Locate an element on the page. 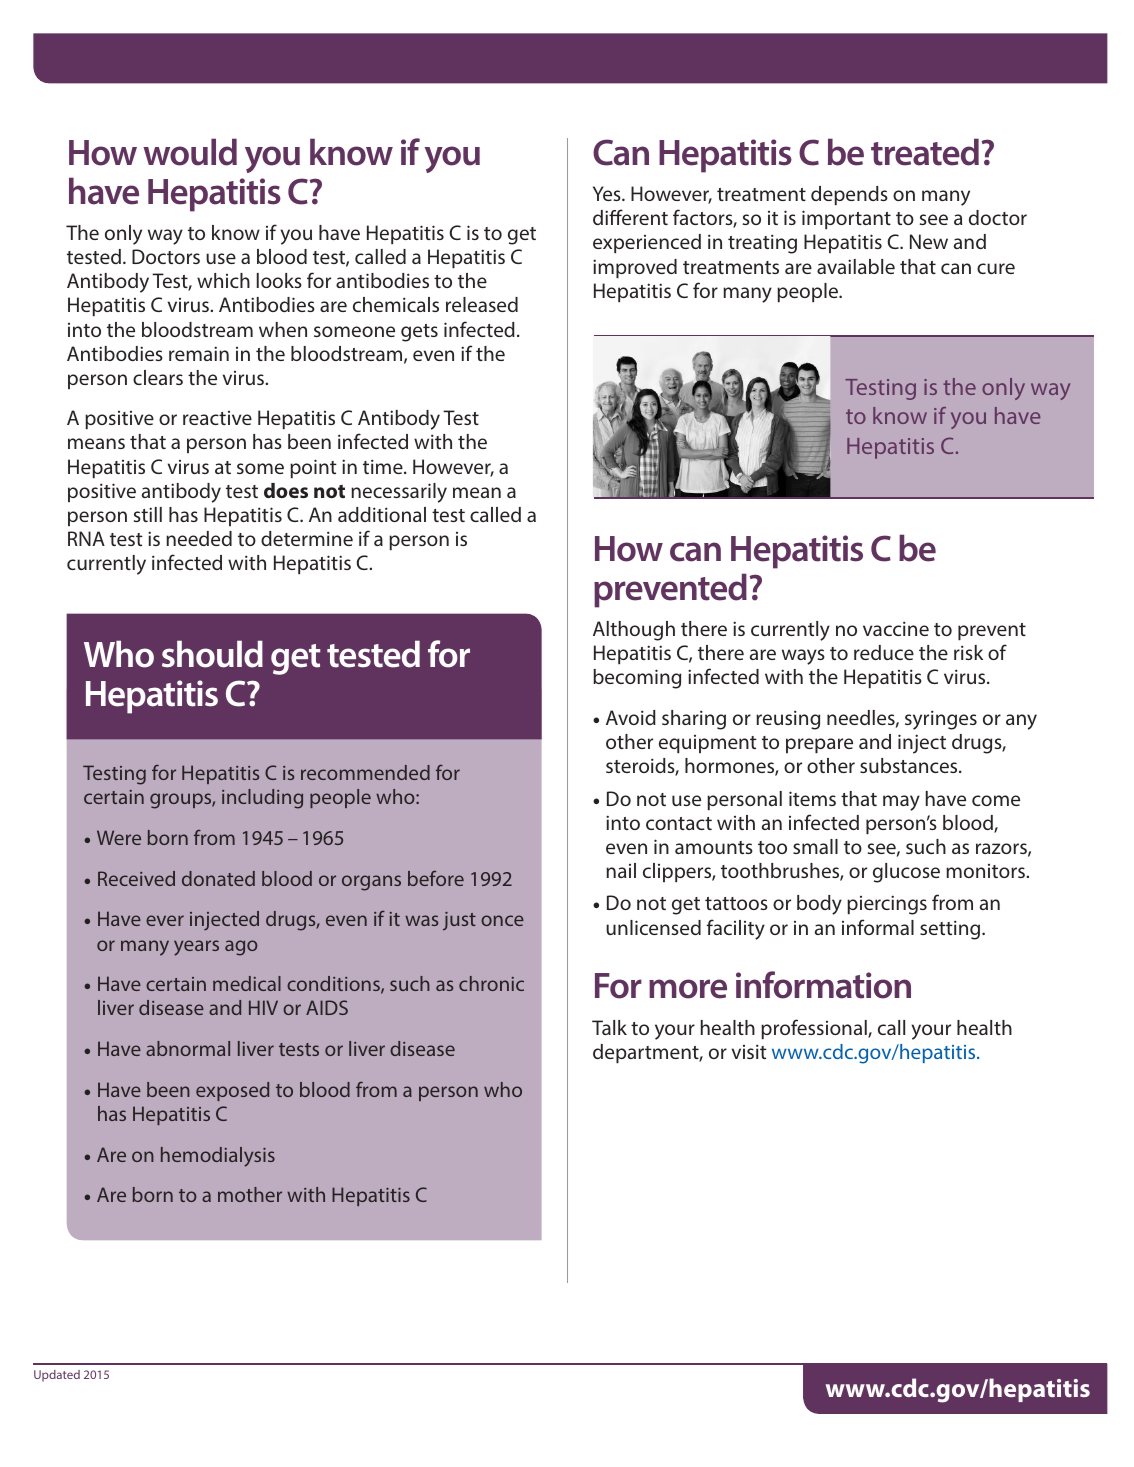 The height and width of the image is (1467, 1134). Updated is located at coordinates (57, 1376).
